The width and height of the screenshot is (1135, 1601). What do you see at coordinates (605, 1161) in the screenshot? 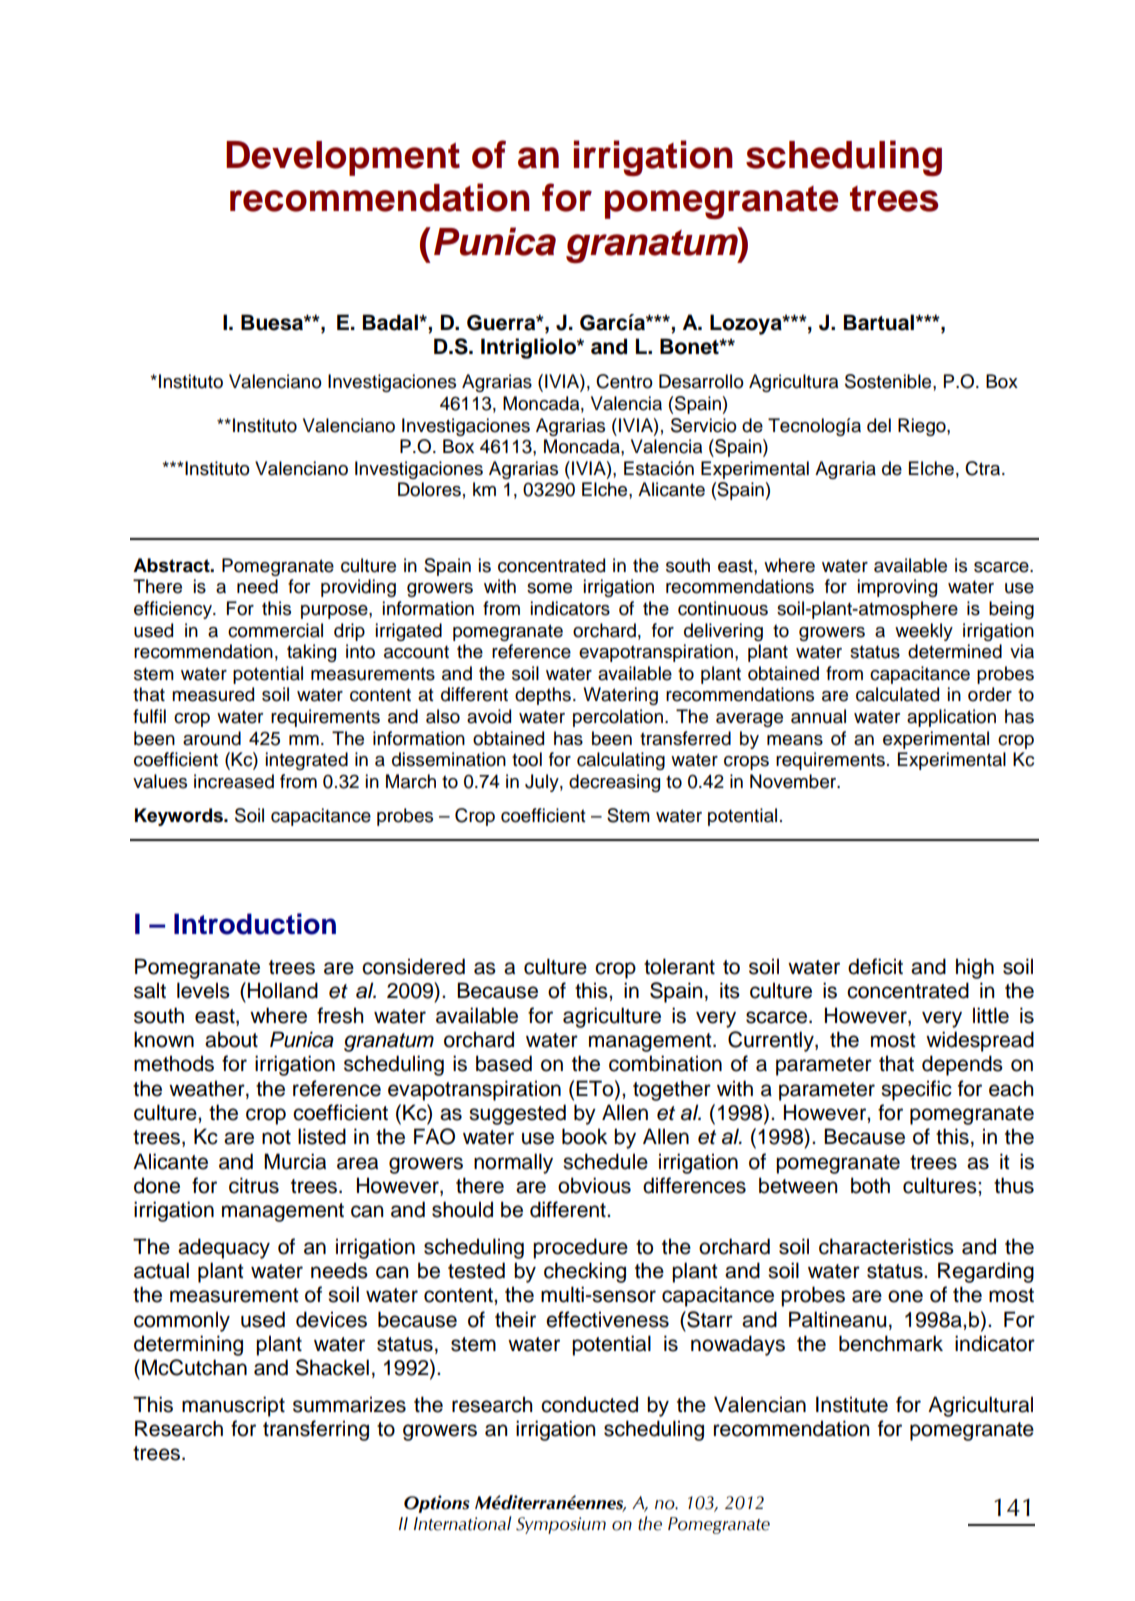
I see `schedule` at bounding box center [605, 1161].
